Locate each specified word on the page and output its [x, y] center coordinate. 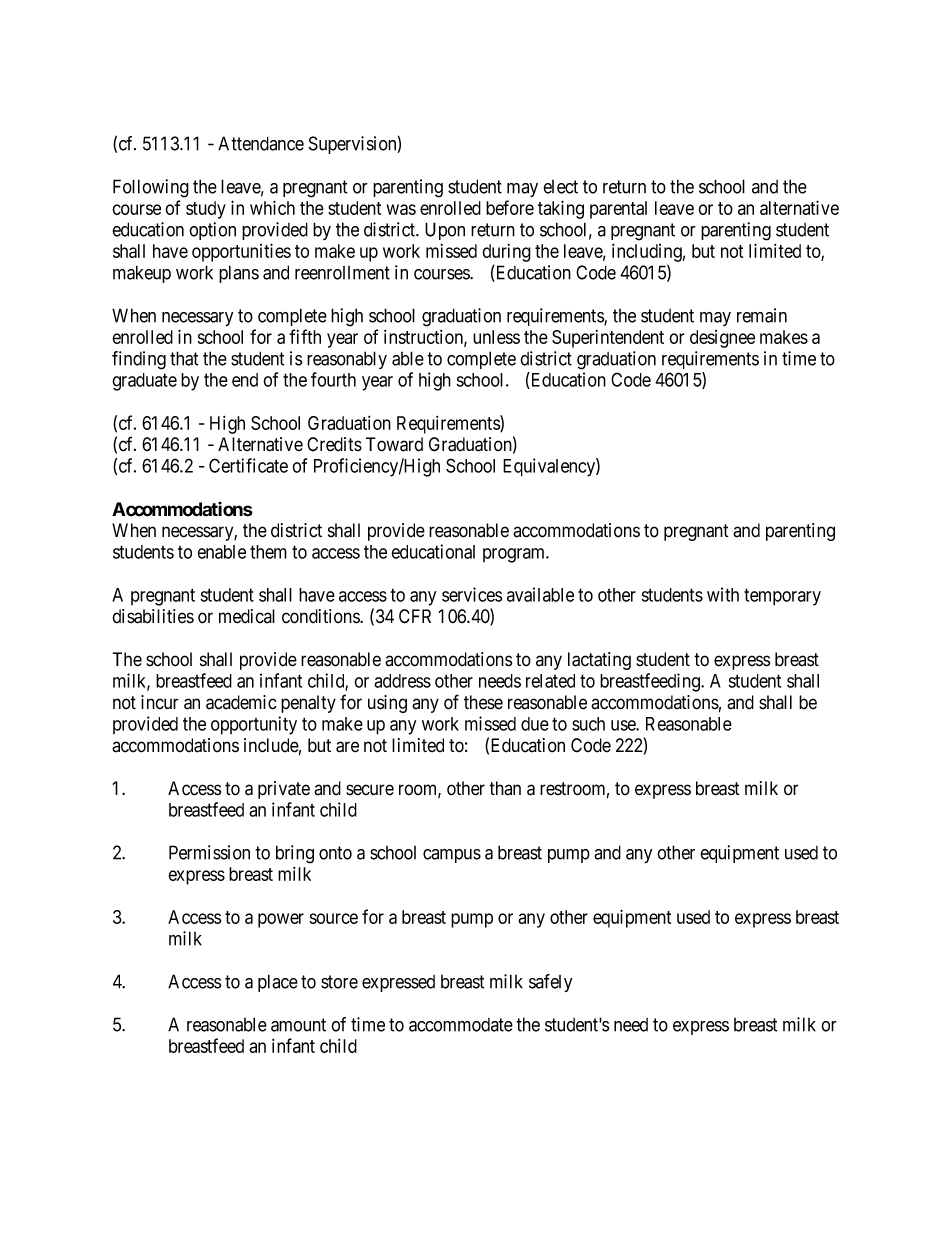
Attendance [261, 143]
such [588, 724]
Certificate [248, 465]
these [483, 702]
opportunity [254, 725]
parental [618, 210]
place [278, 983]
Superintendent [608, 339]
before [510, 207]
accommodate [461, 1025]
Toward [394, 444]
